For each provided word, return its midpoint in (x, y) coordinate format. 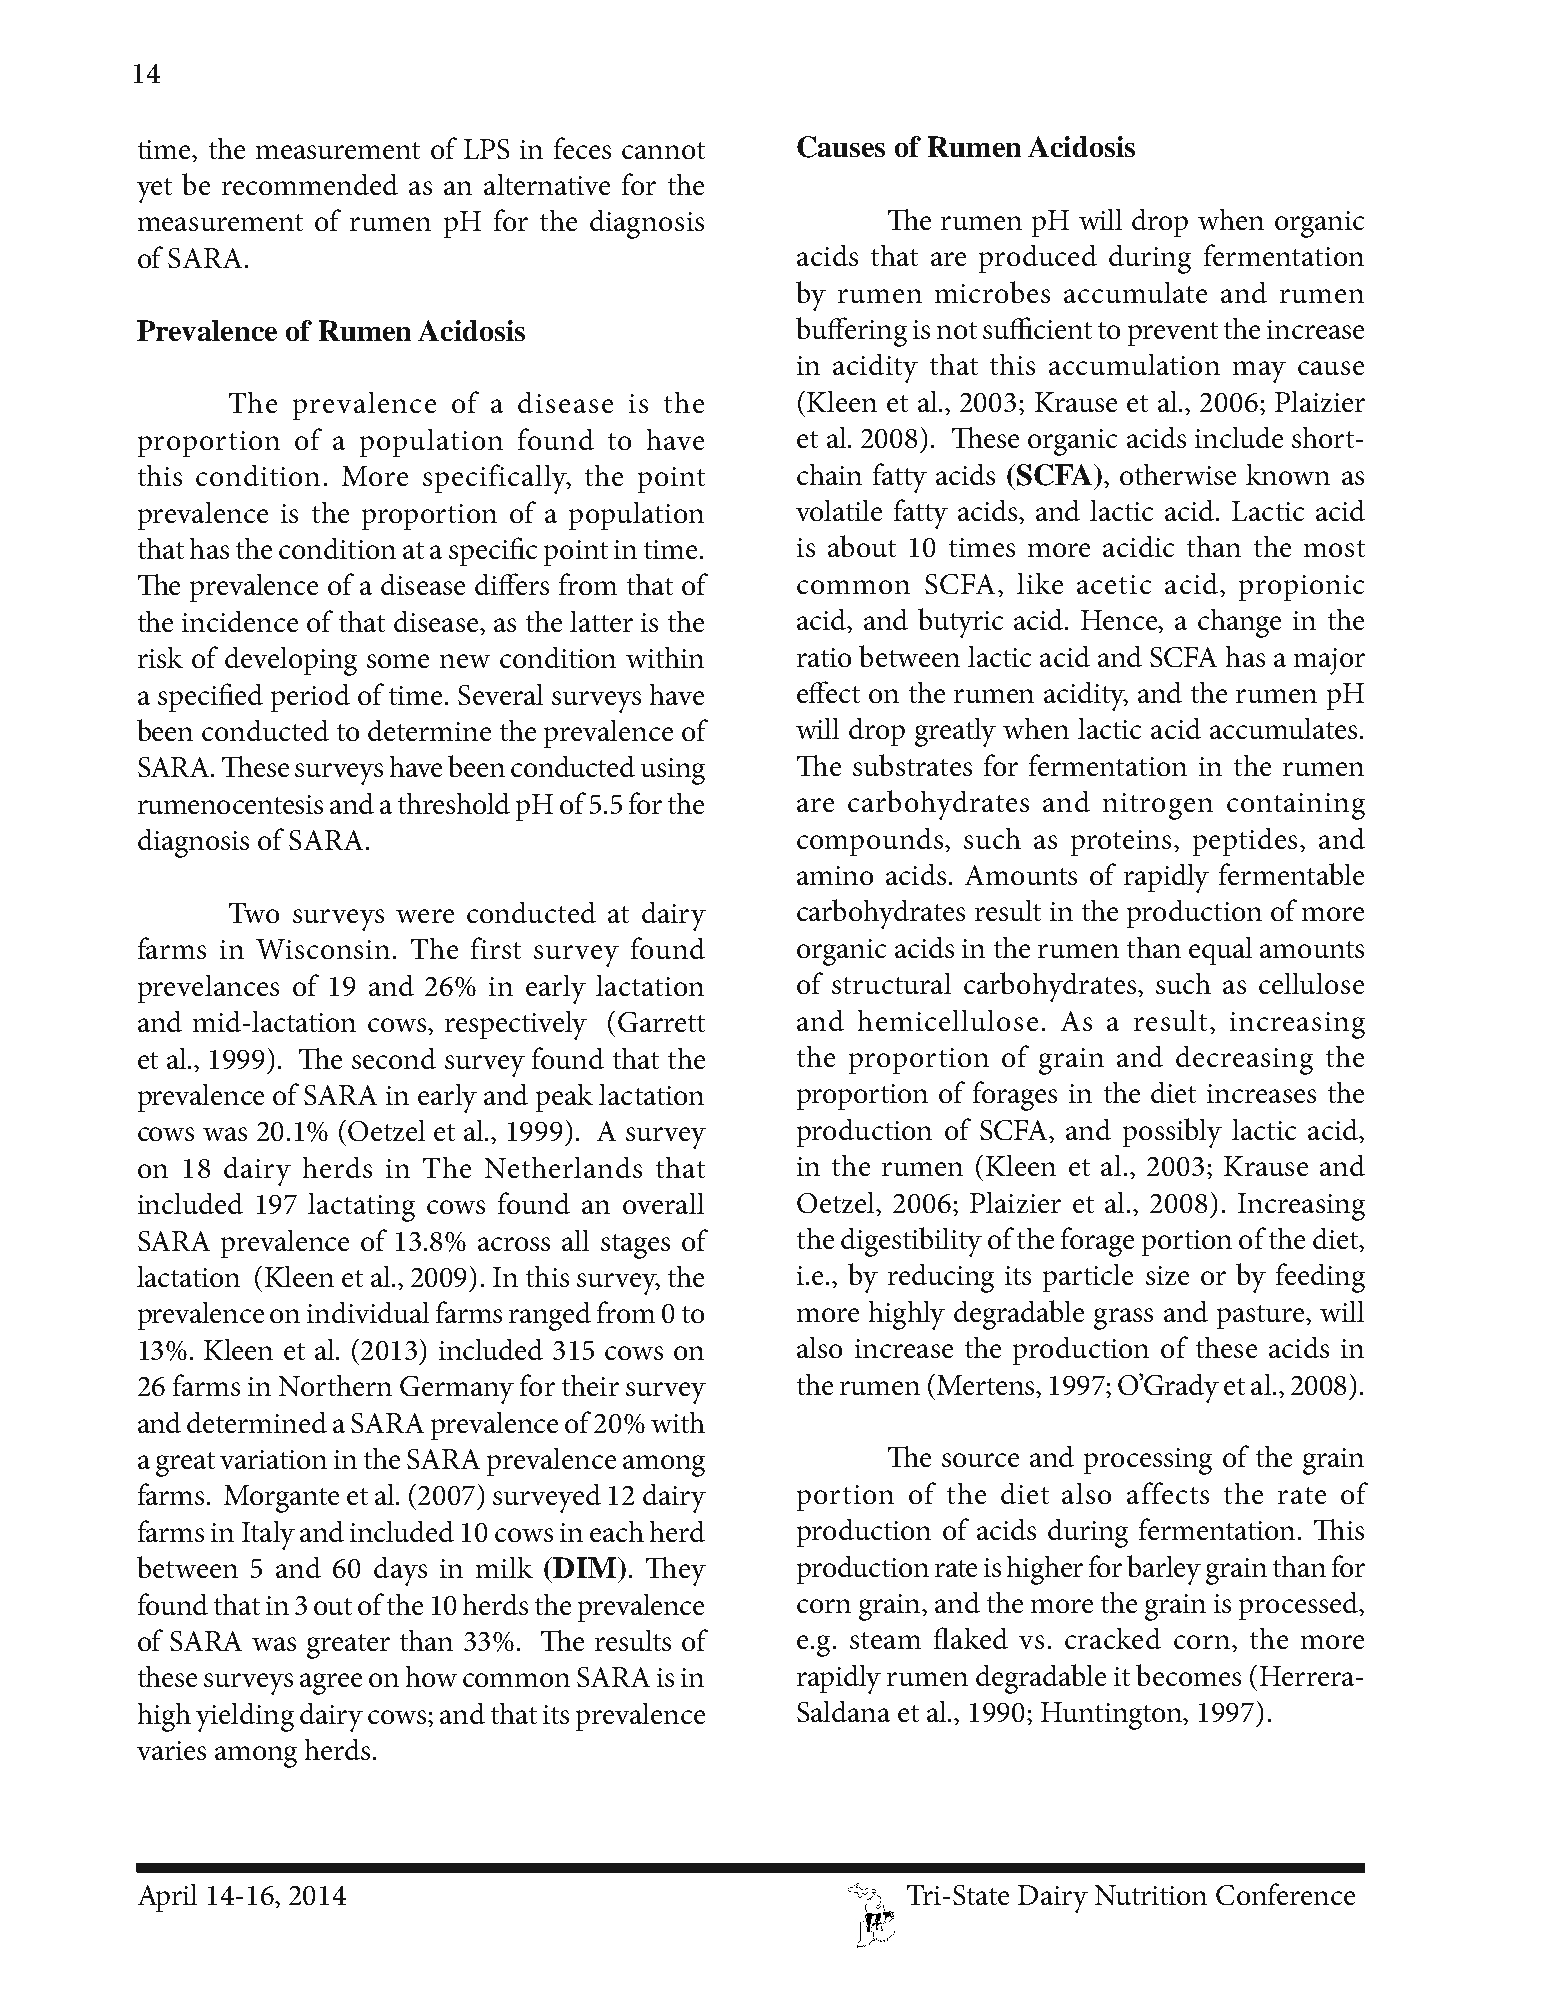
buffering (851, 332)
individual (368, 1312)
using (673, 771)
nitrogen (1158, 806)
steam (885, 1640)
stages (635, 1246)
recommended (310, 184)
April (167, 1898)
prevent (1173, 334)
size (1167, 1275)
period (310, 698)
